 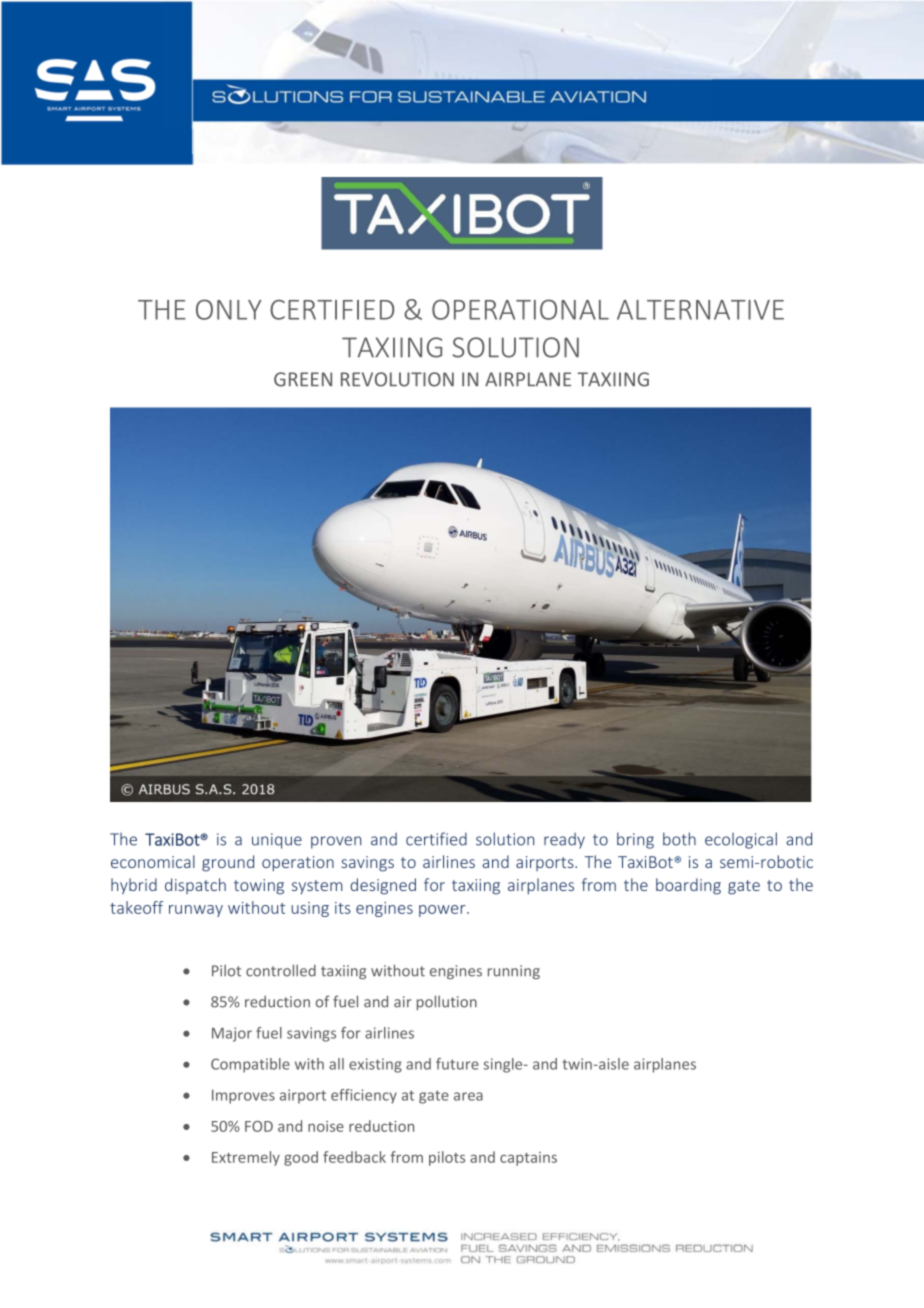 I want to click on ONLY, so click(x=229, y=309).
